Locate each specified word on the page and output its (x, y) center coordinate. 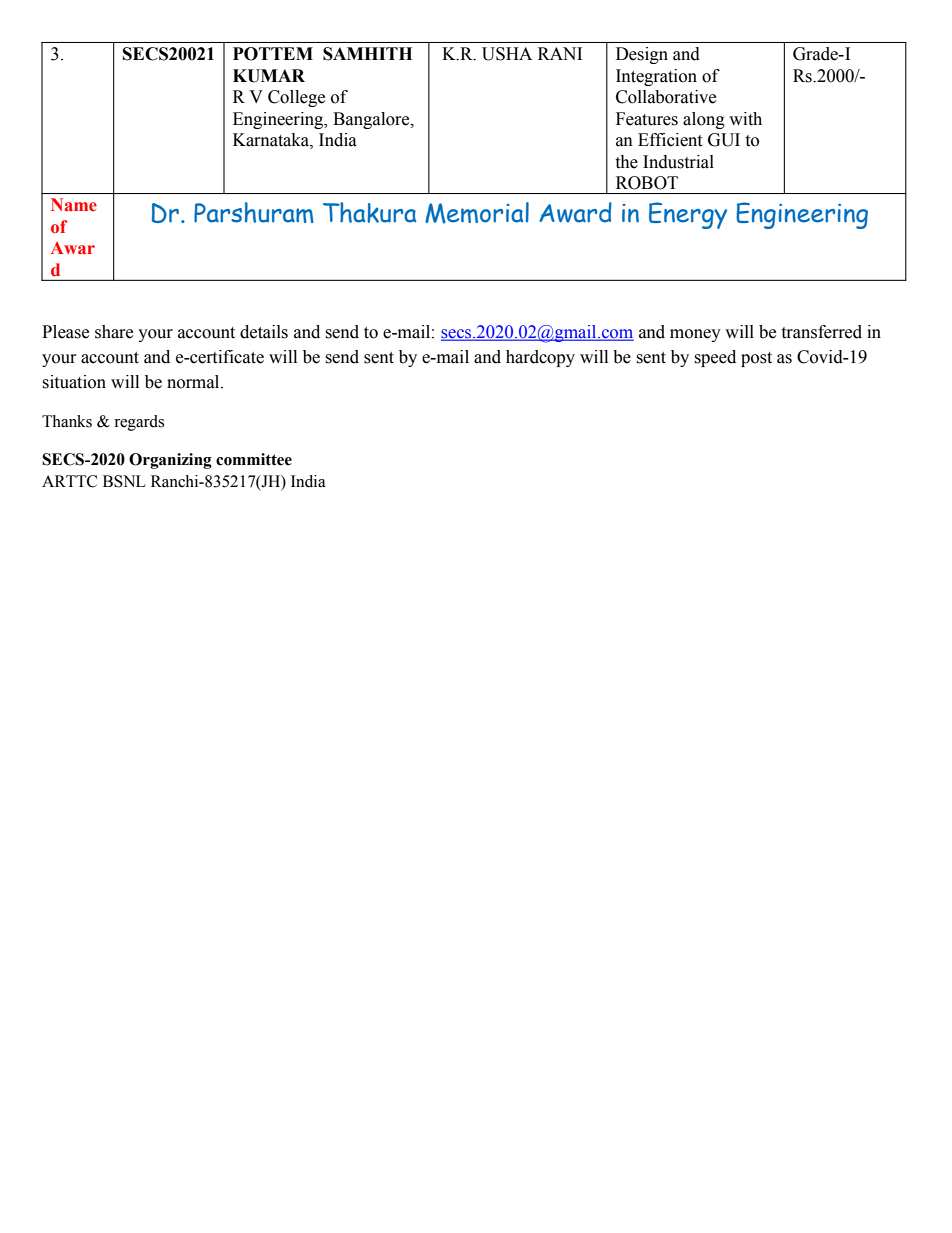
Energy (688, 215)
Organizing (170, 461)
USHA (507, 54)
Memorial (477, 213)
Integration (656, 77)
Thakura (369, 212)
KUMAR (269, 76)
